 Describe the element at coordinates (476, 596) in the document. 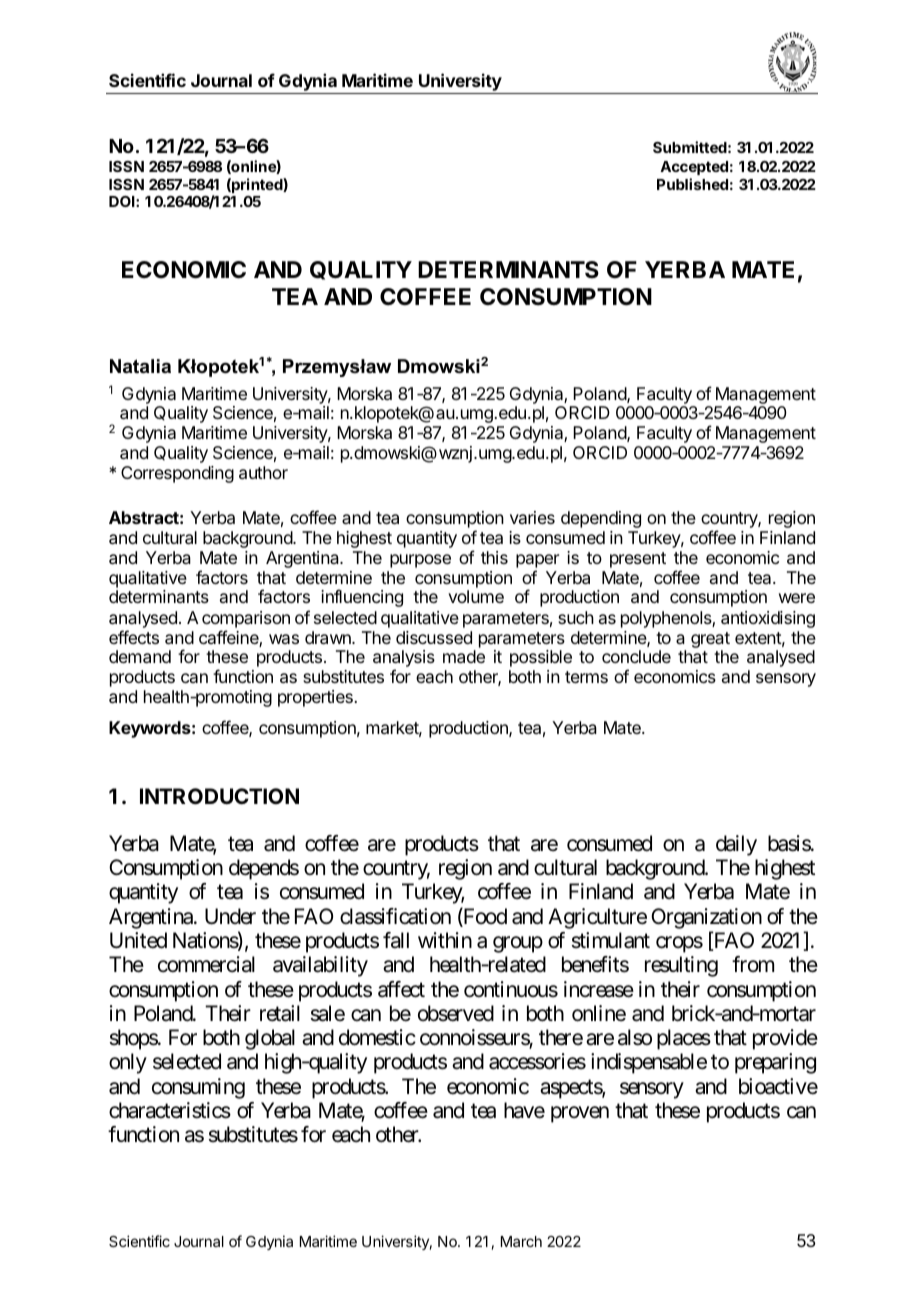

I see `volume` at that location.
